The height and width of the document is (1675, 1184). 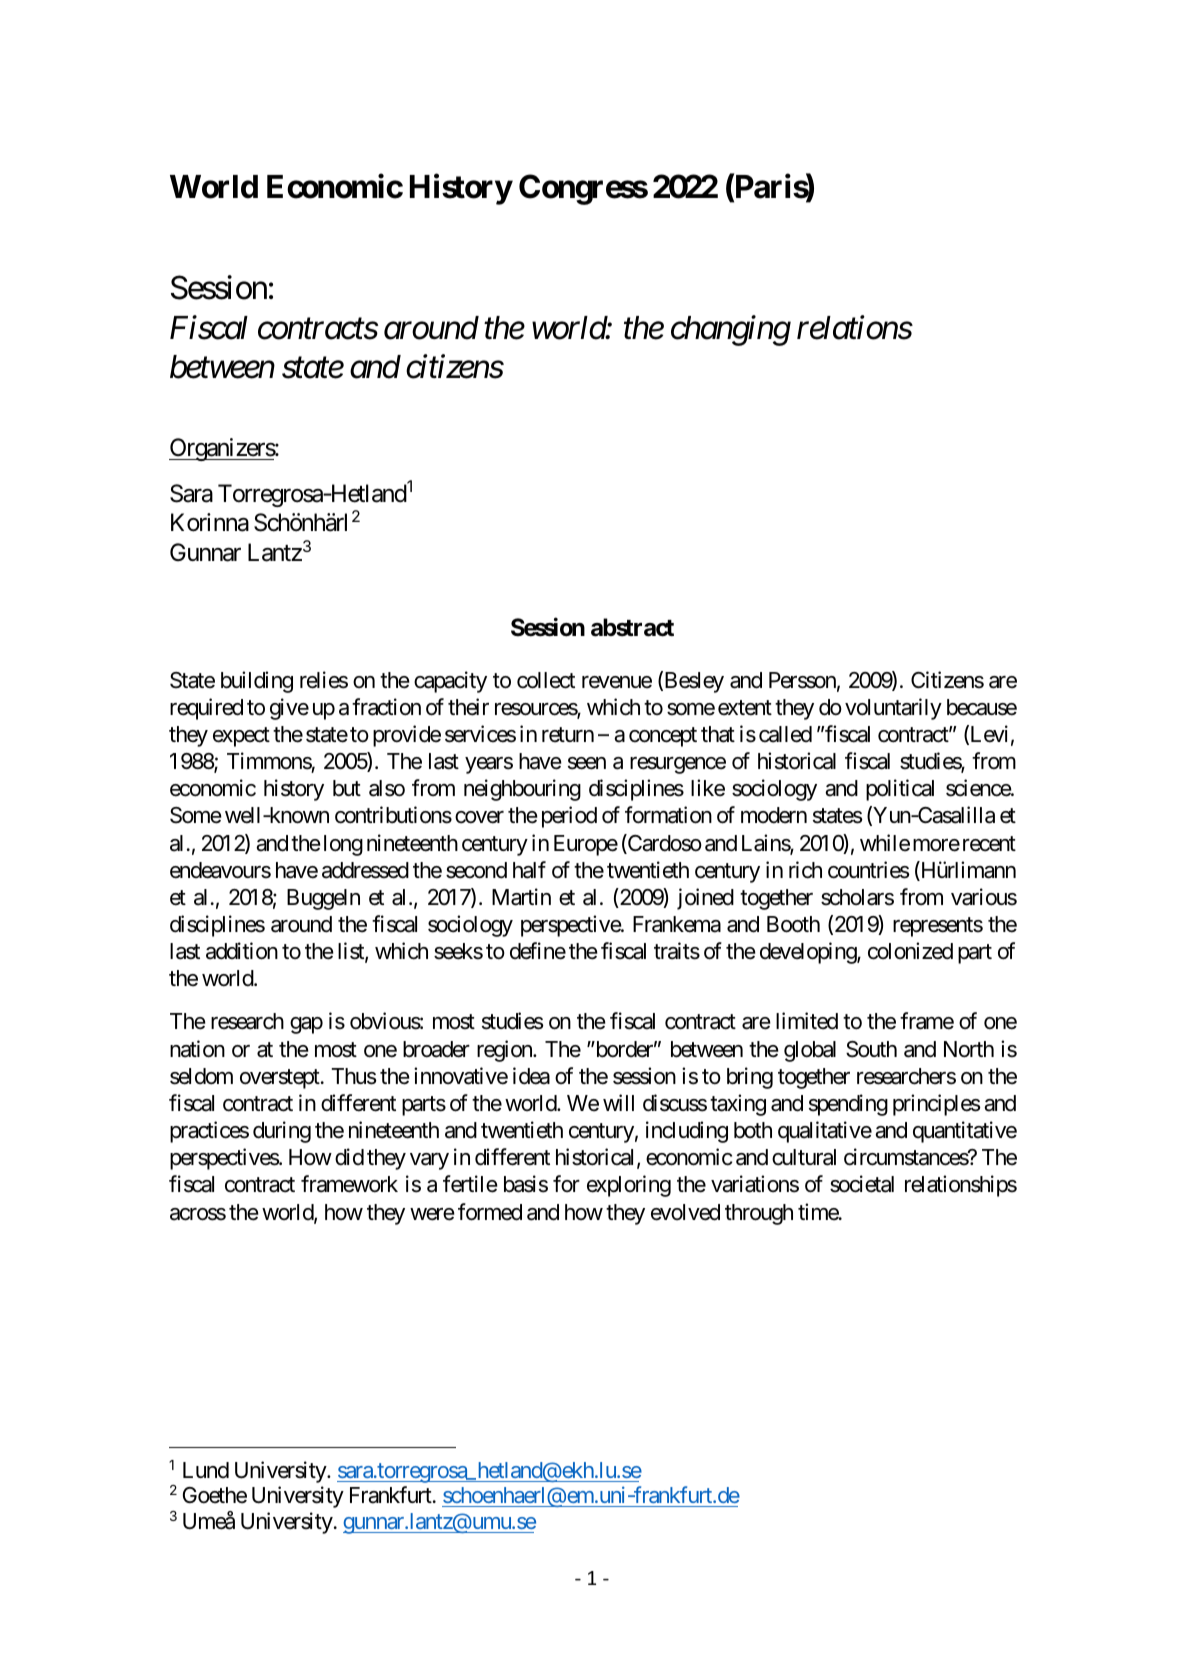 What do you see at coordinates (759, 1214) in the document?
I see `through` at bounding box center [759, 1214].
